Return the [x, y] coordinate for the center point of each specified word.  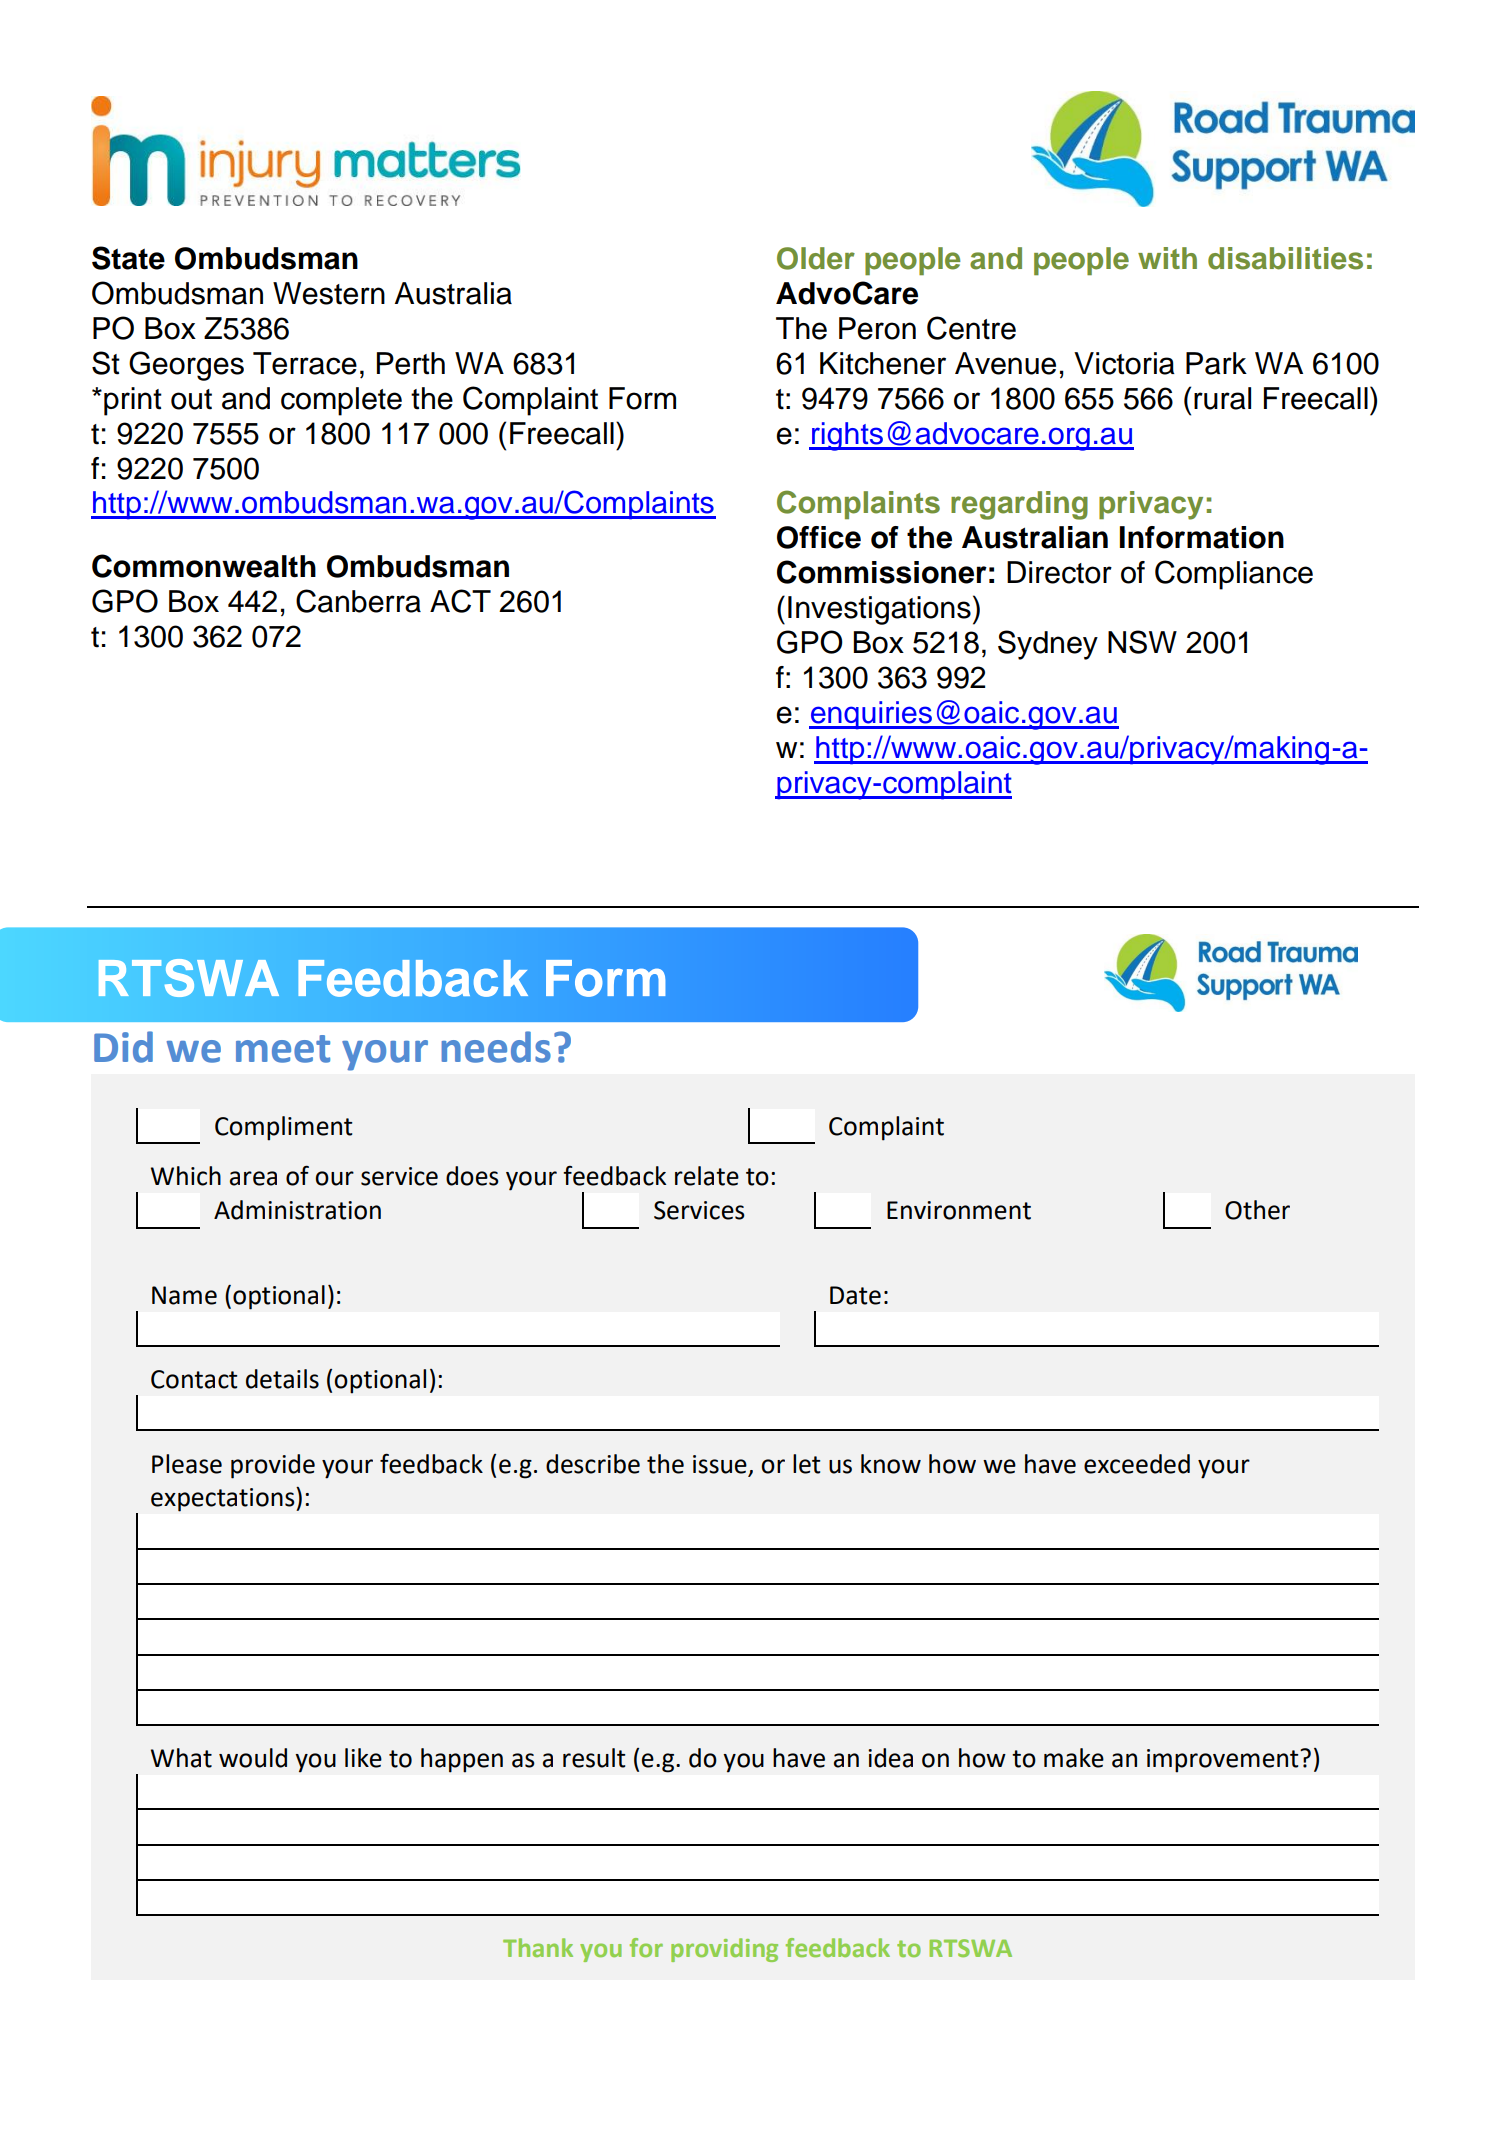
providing [724, 1950]
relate [707, 1176]
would [253, 1758]
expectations [224, 1499]
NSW [1142, 642]
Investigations [879, 610]
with [1167, 258]
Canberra [358, 601]
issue [720, 1464]
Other [1257, 1210]
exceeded [1137, 1464]
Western [329, 293]
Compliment [284, 1128]
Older [816, 258]
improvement [1224, 1761]
